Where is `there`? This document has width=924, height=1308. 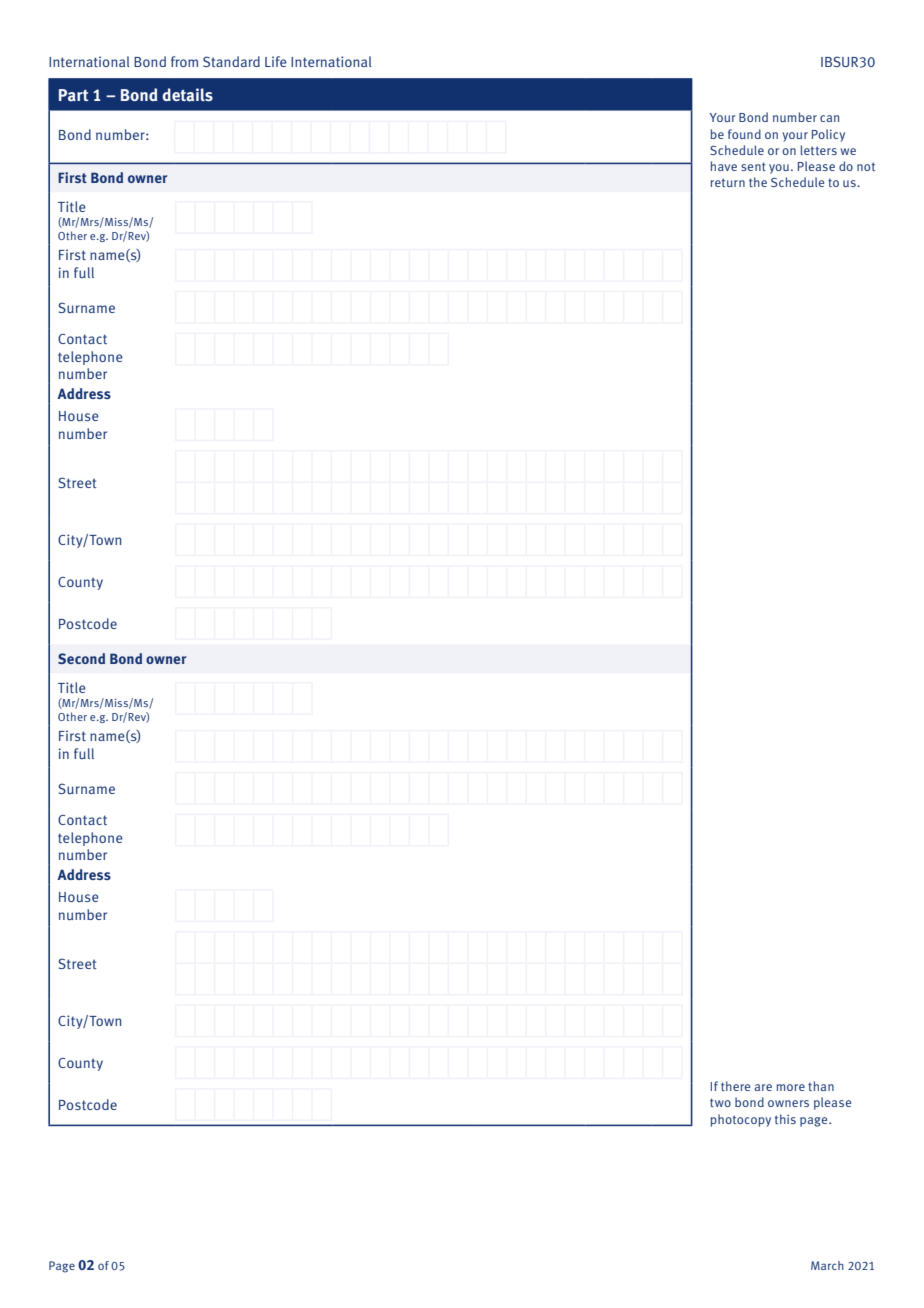
there is located at coordinates (735, 1086).
